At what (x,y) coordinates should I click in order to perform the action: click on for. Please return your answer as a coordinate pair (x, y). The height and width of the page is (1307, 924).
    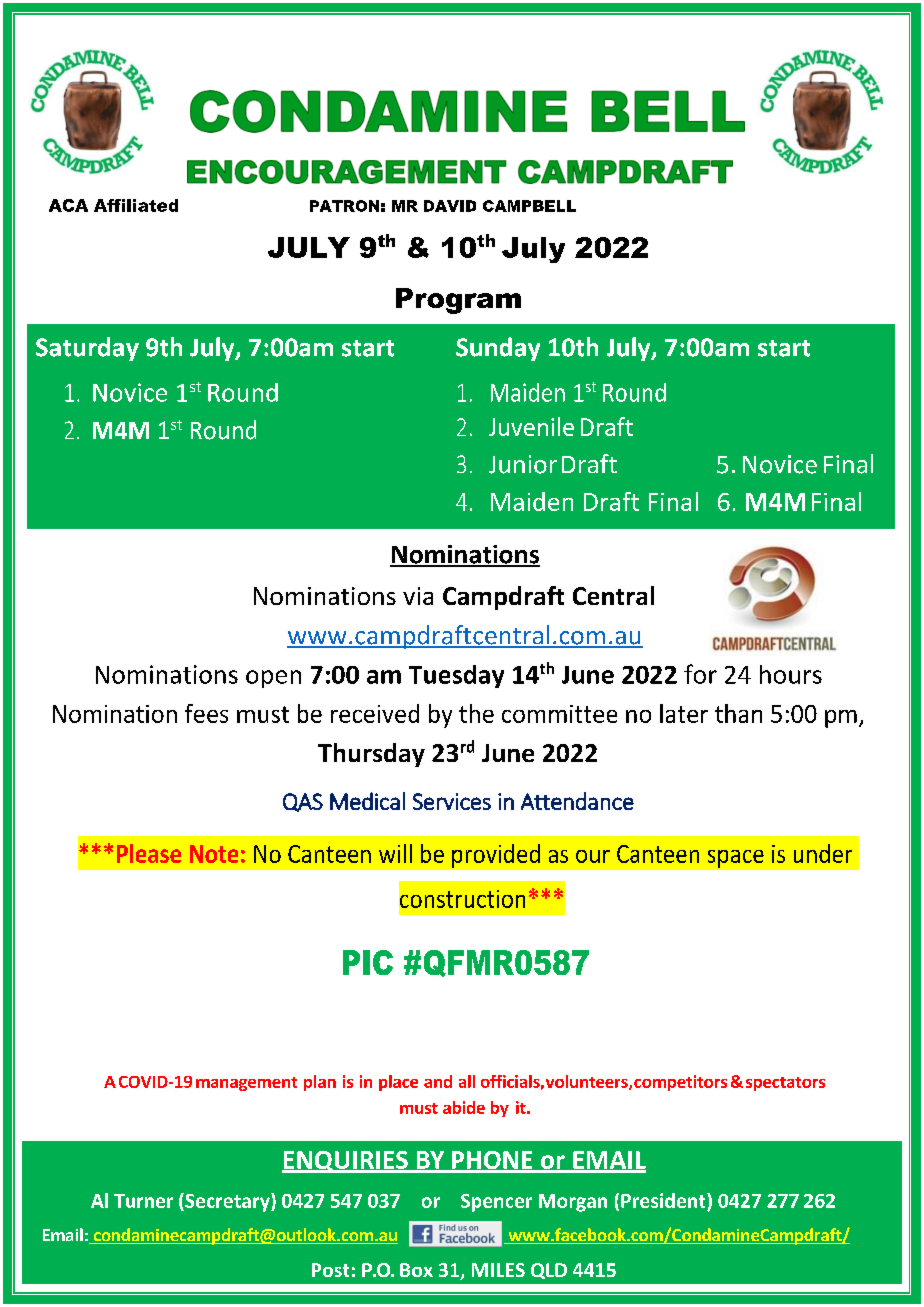
    Looking at the image, I should click on (700, 674).
